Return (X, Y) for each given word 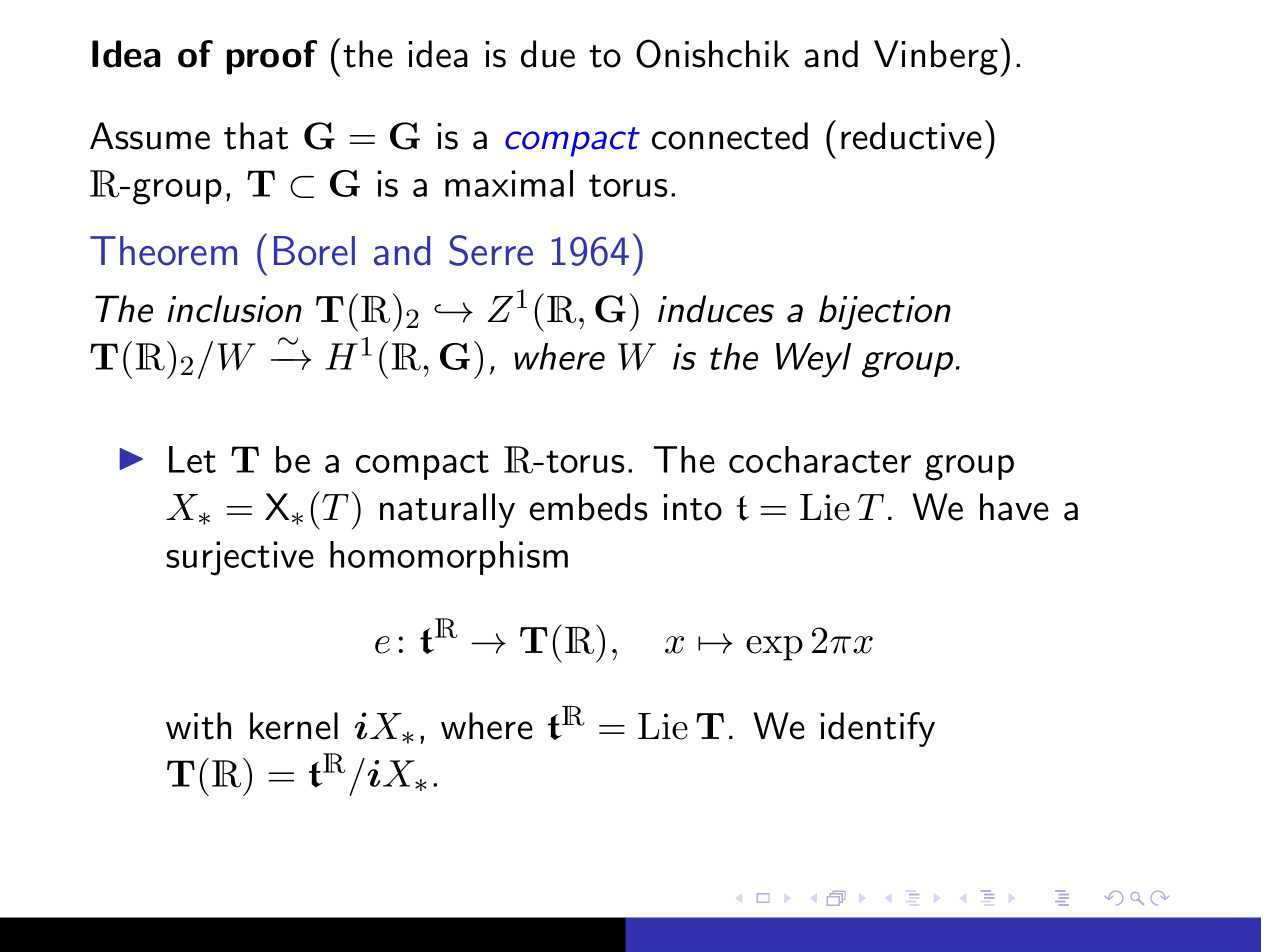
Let (192, 459)
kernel (294, 726)
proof (272, 57)
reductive (911, 136)
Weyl (813, 360)
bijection (885, 312)
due (548, 54)
